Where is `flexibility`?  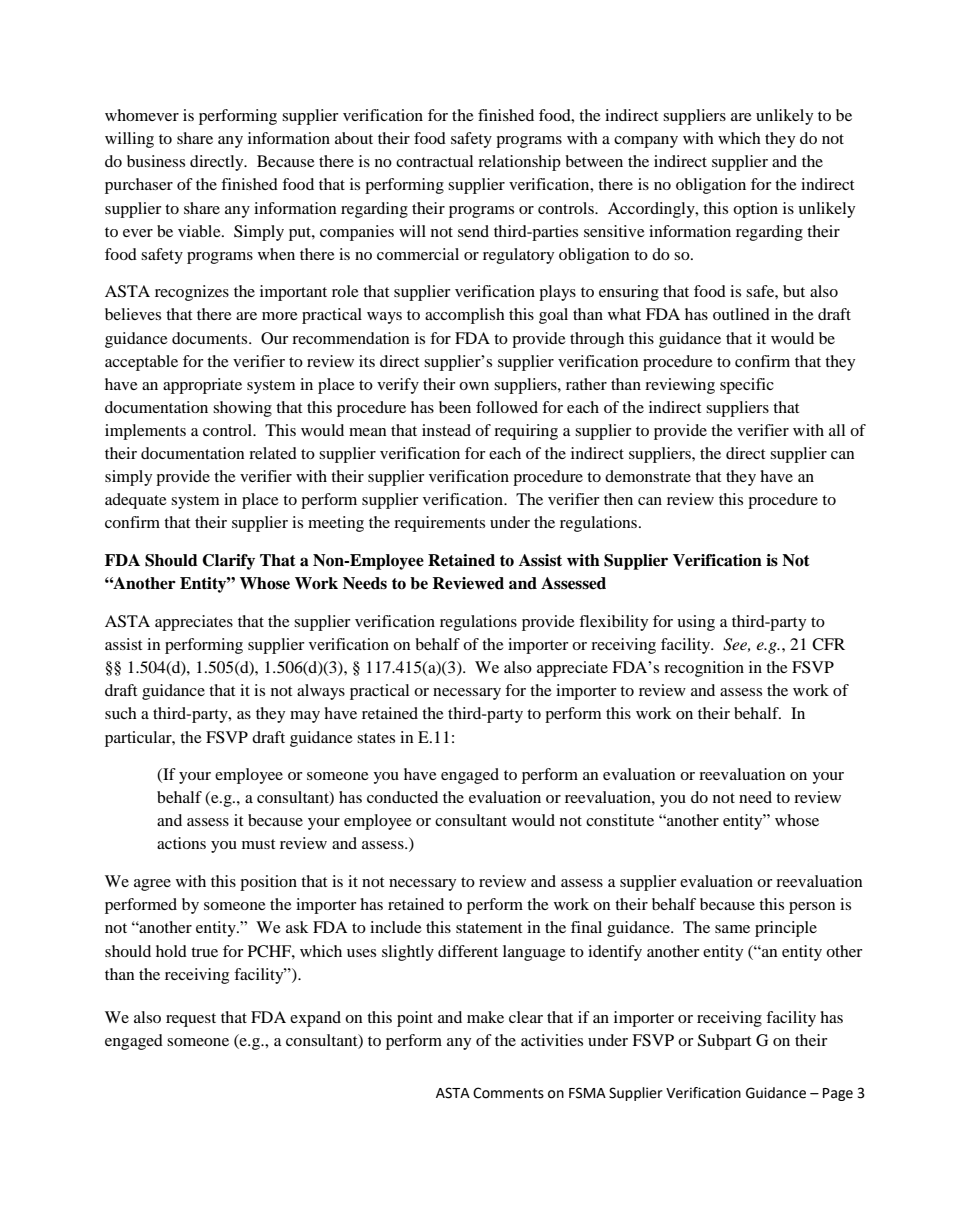
flexibility is located at coordinates (613, 623).
